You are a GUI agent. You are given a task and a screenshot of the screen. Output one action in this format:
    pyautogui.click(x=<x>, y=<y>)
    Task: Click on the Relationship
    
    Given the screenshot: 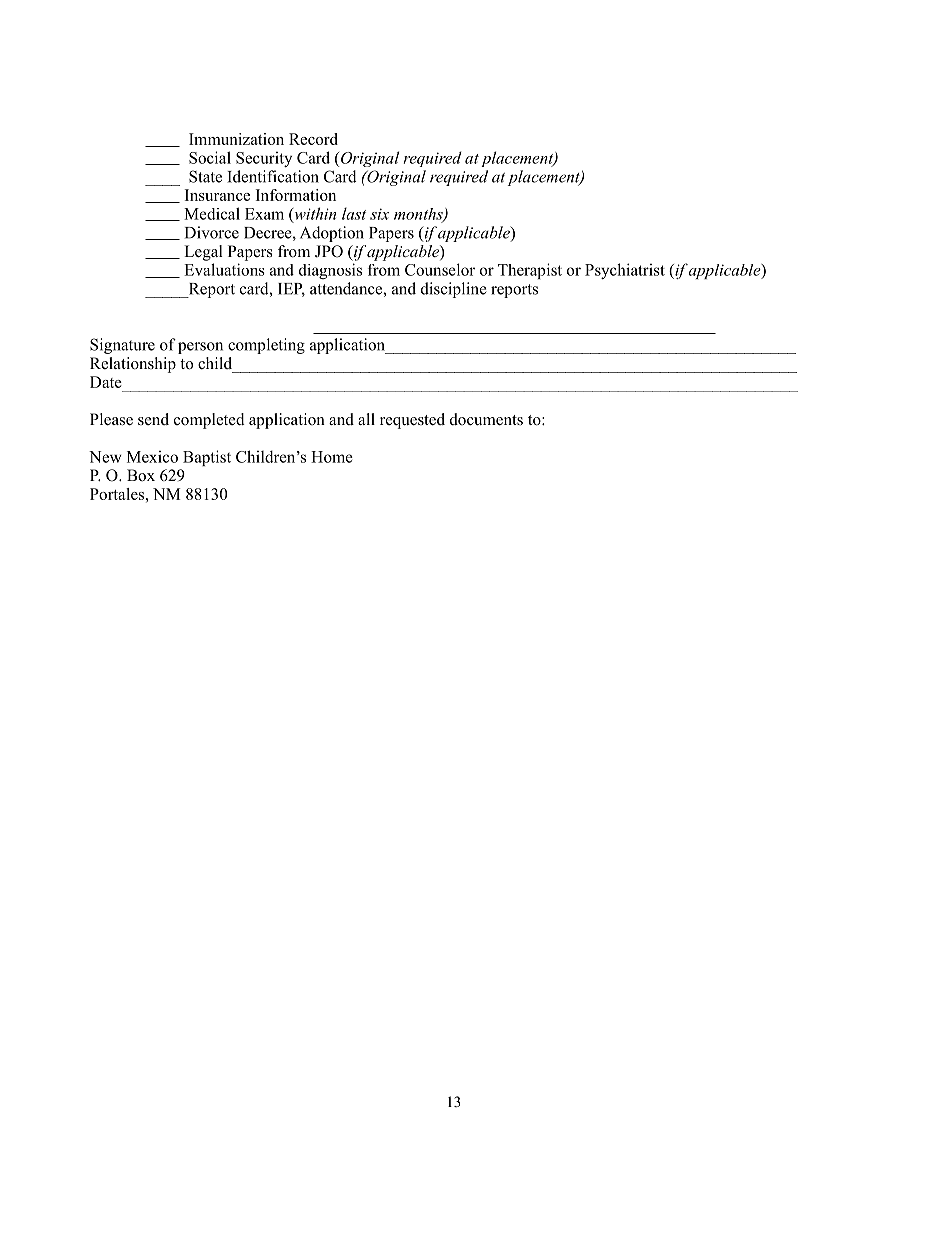 What is the action you would take?
    pyautogui.click(x=133, y=365)
